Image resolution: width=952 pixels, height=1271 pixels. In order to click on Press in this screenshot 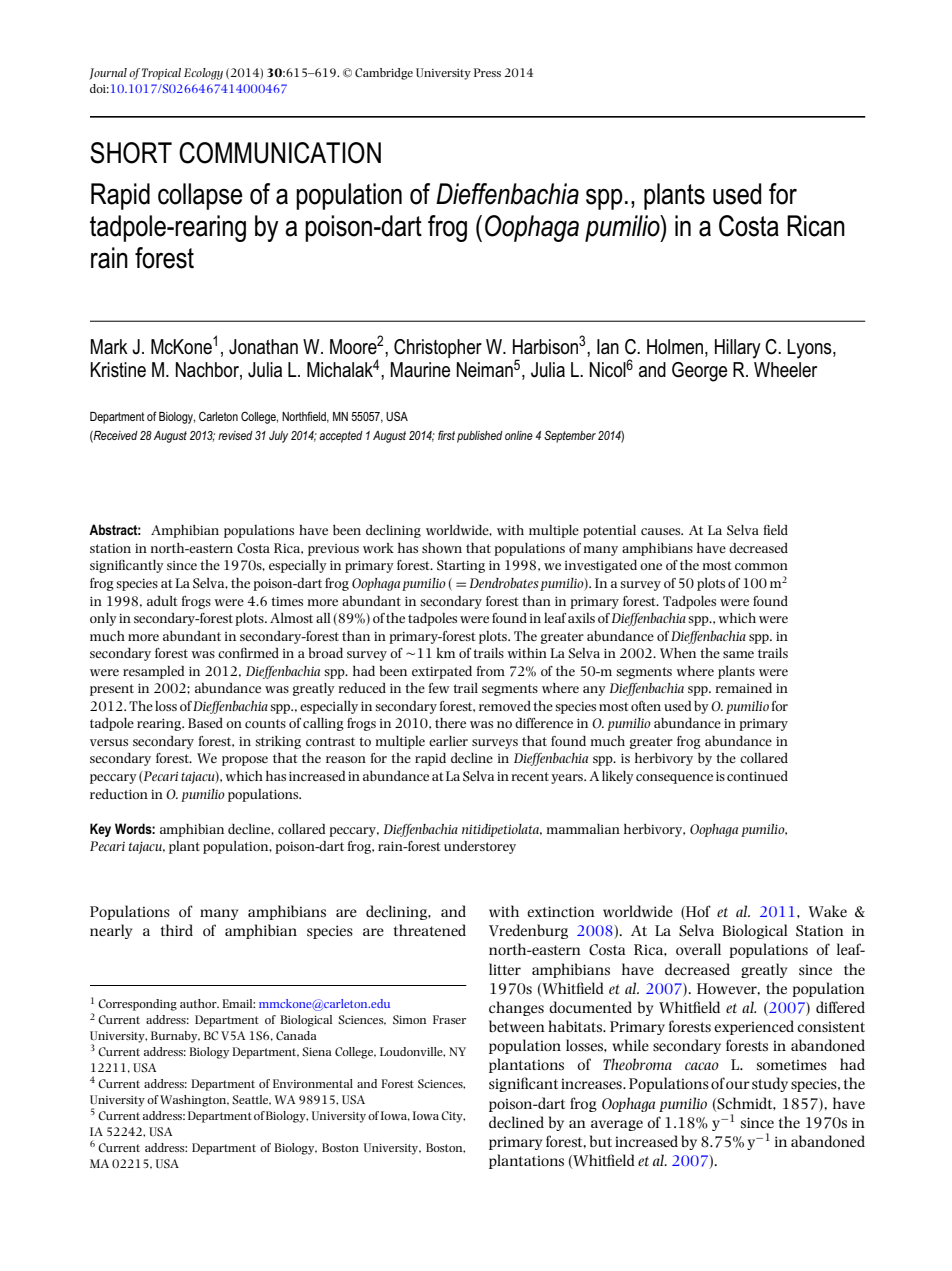, I will do `click(487, 72)`.
